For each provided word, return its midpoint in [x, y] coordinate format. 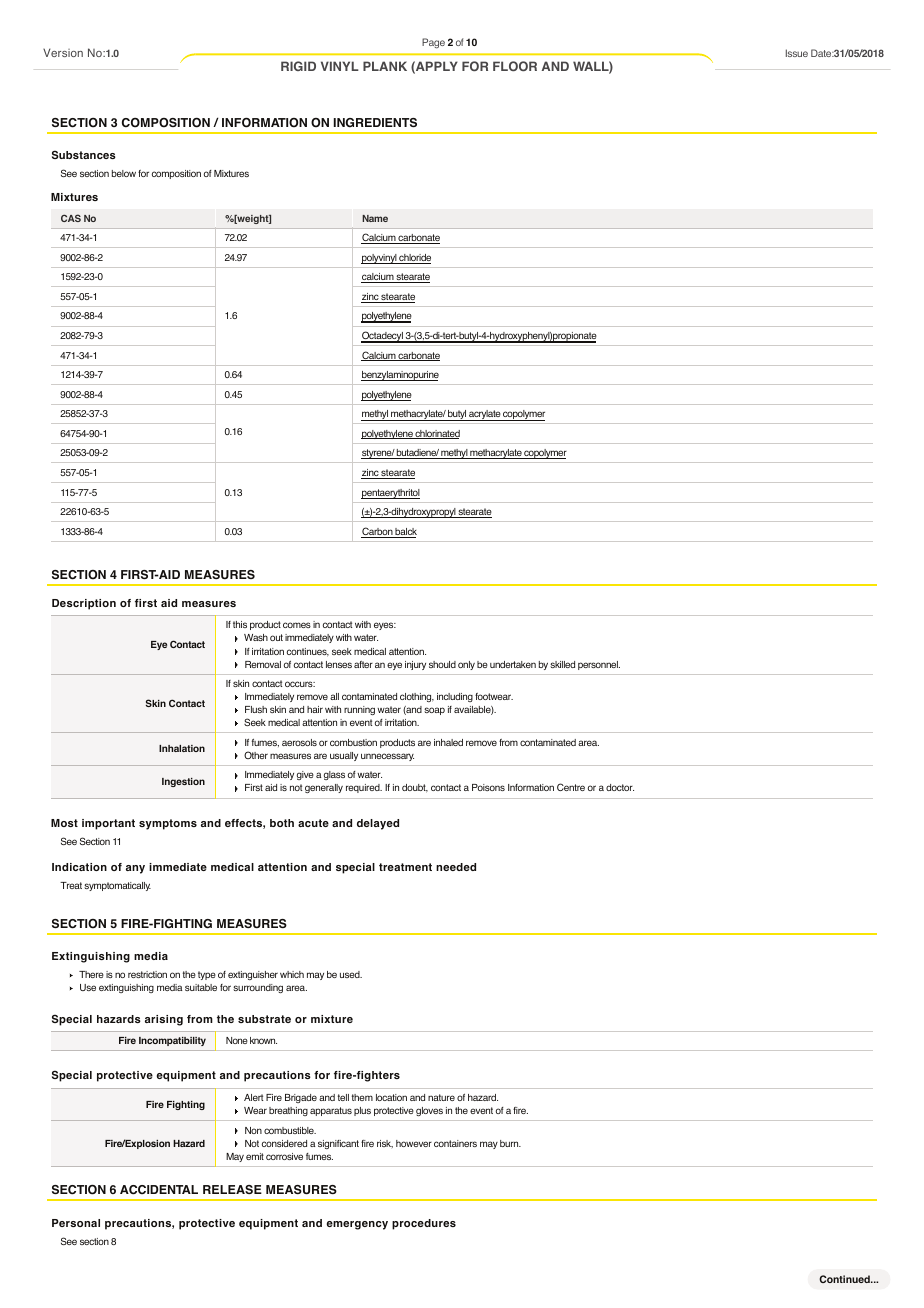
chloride [414, 259]
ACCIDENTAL [159, 1190]
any [135, 869]
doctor [620, 787]
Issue [797, 53]
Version [63, 52]
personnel [599, 665]
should [442, 664]
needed [456, 867]
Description [84, 604]
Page [433, 43]
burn [510, 1143]
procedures [424, 1224]
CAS [71, 218]
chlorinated [437, 434]
